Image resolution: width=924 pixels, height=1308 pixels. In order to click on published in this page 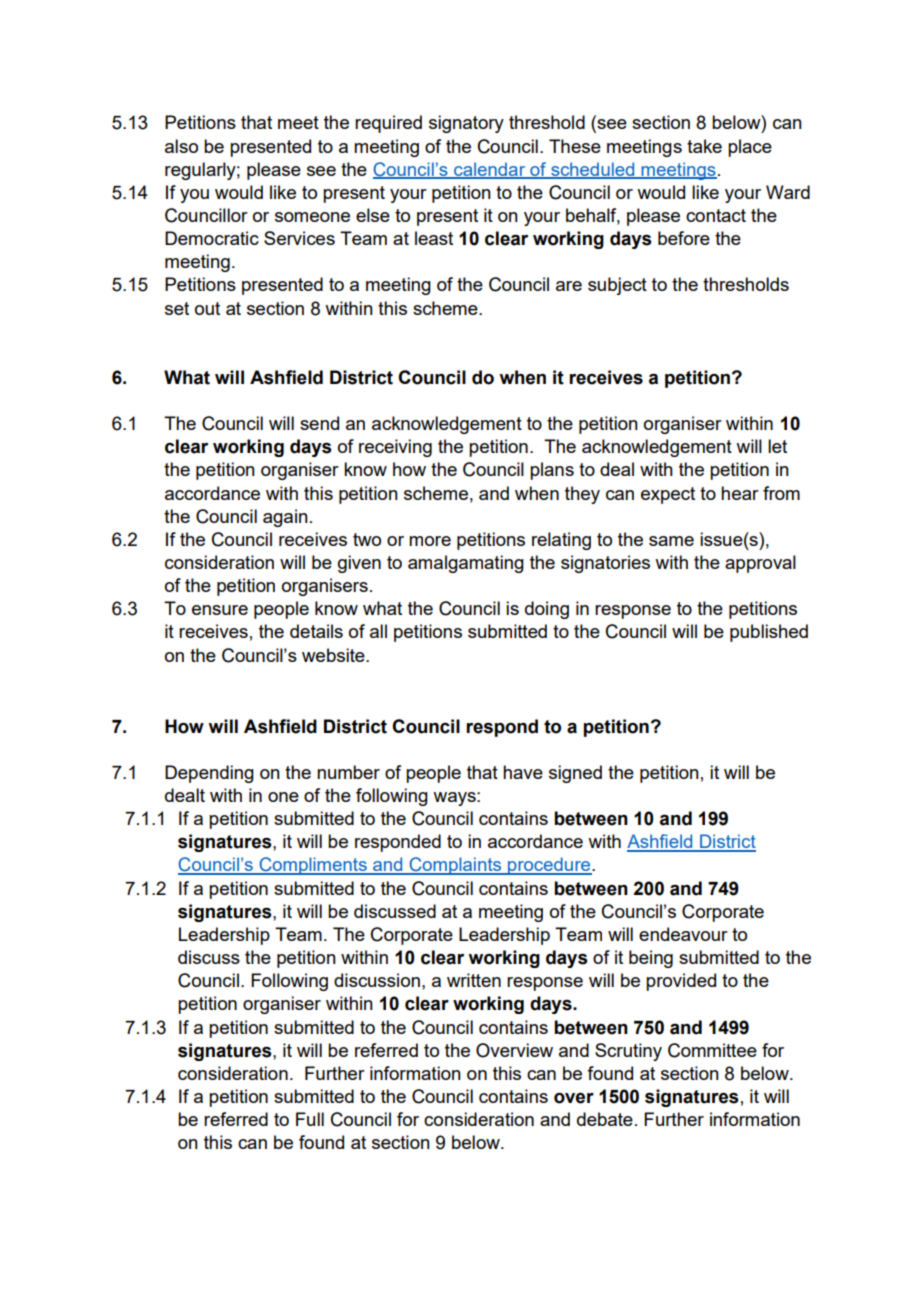, I will do `click(769, 633)`.
